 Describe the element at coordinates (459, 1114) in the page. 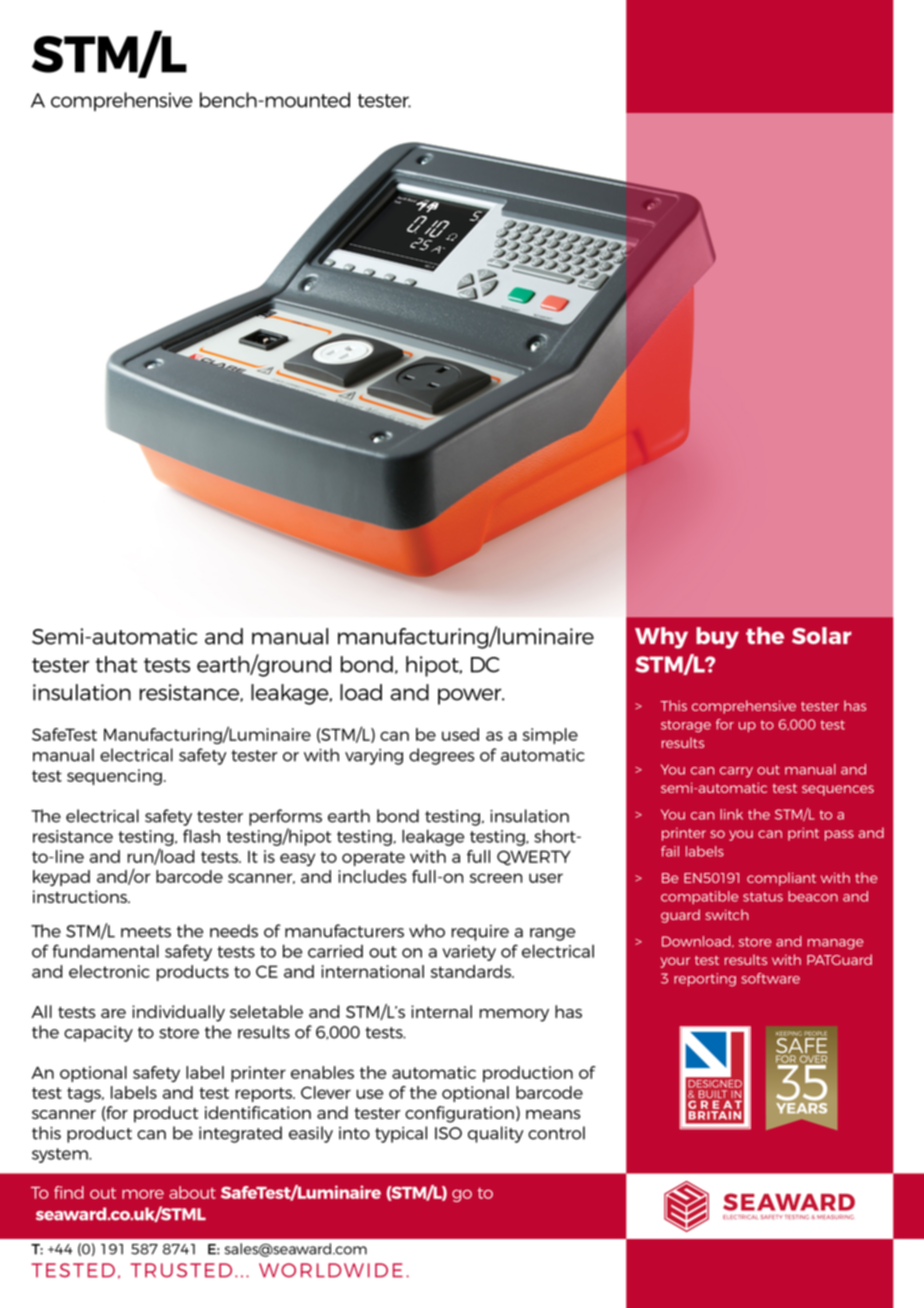

I see `configuration` at that location.
